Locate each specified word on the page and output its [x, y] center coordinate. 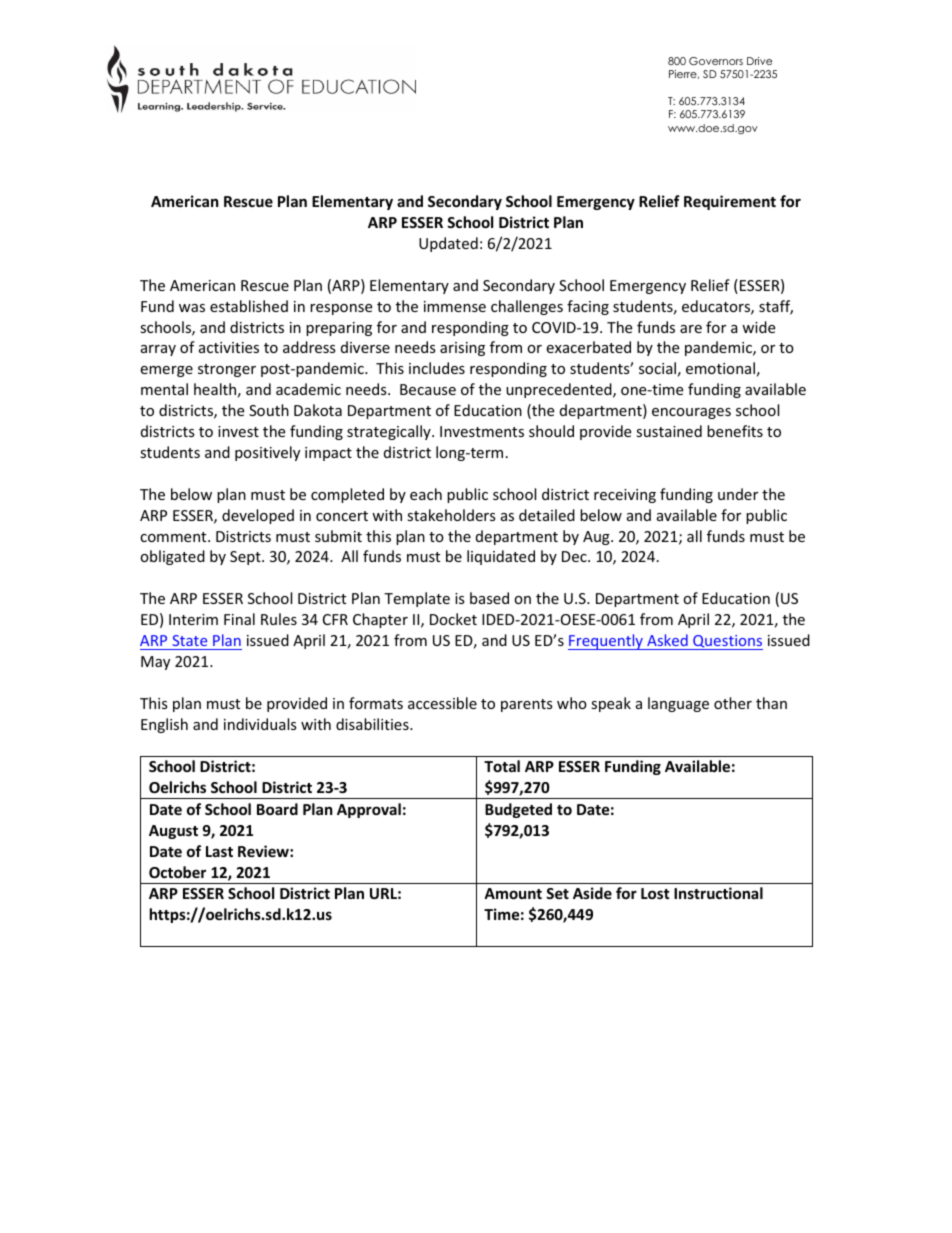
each [426, 494]
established [249, 306]
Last [219, 851]
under [738, 494]
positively [267, 453]
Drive [759, 61]
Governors [716, 61]
